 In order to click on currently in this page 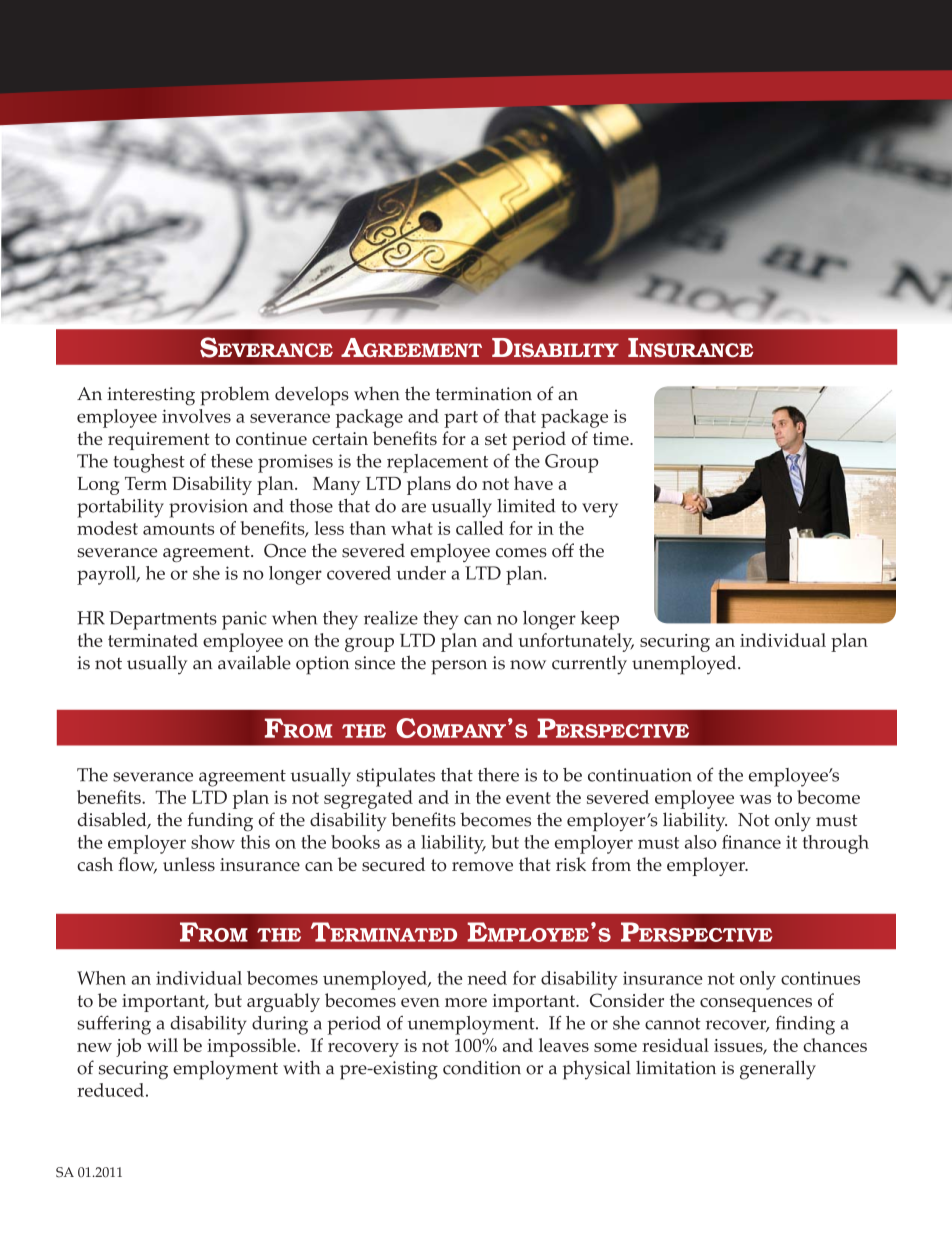, I will do `click(589, 665)`.
